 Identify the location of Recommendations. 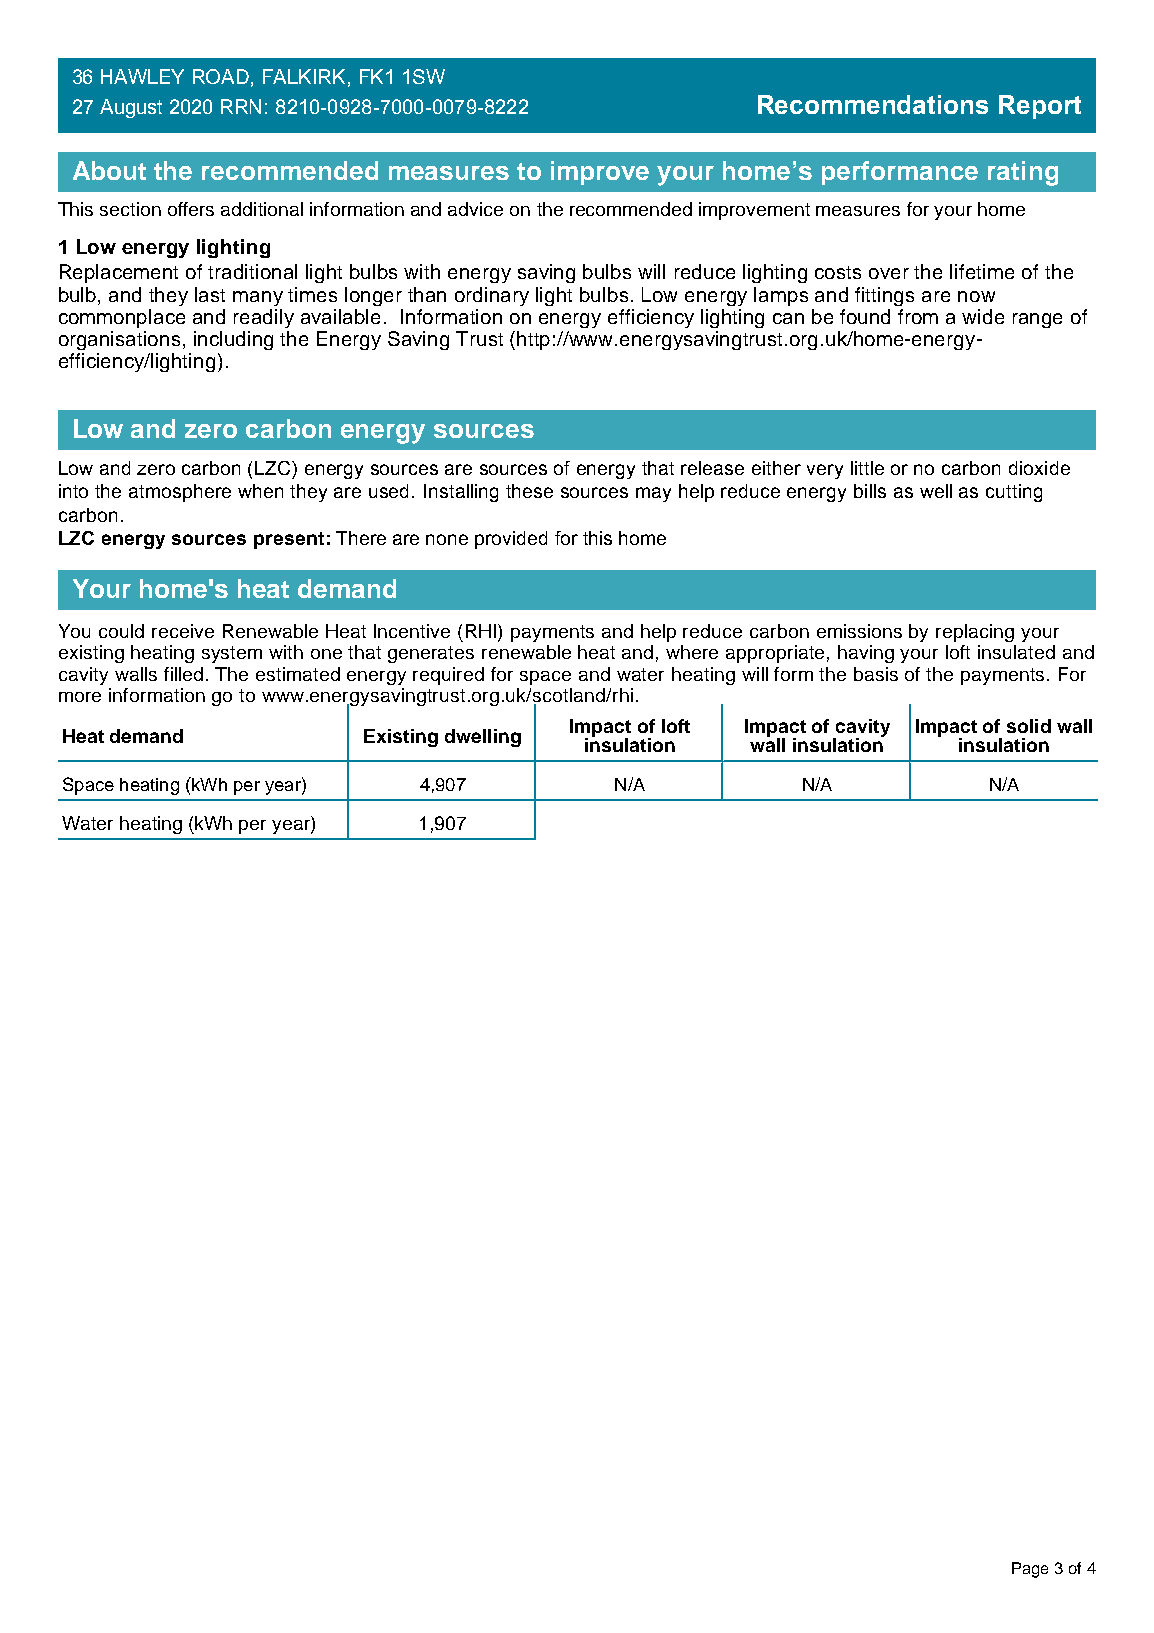
(873, 104).
